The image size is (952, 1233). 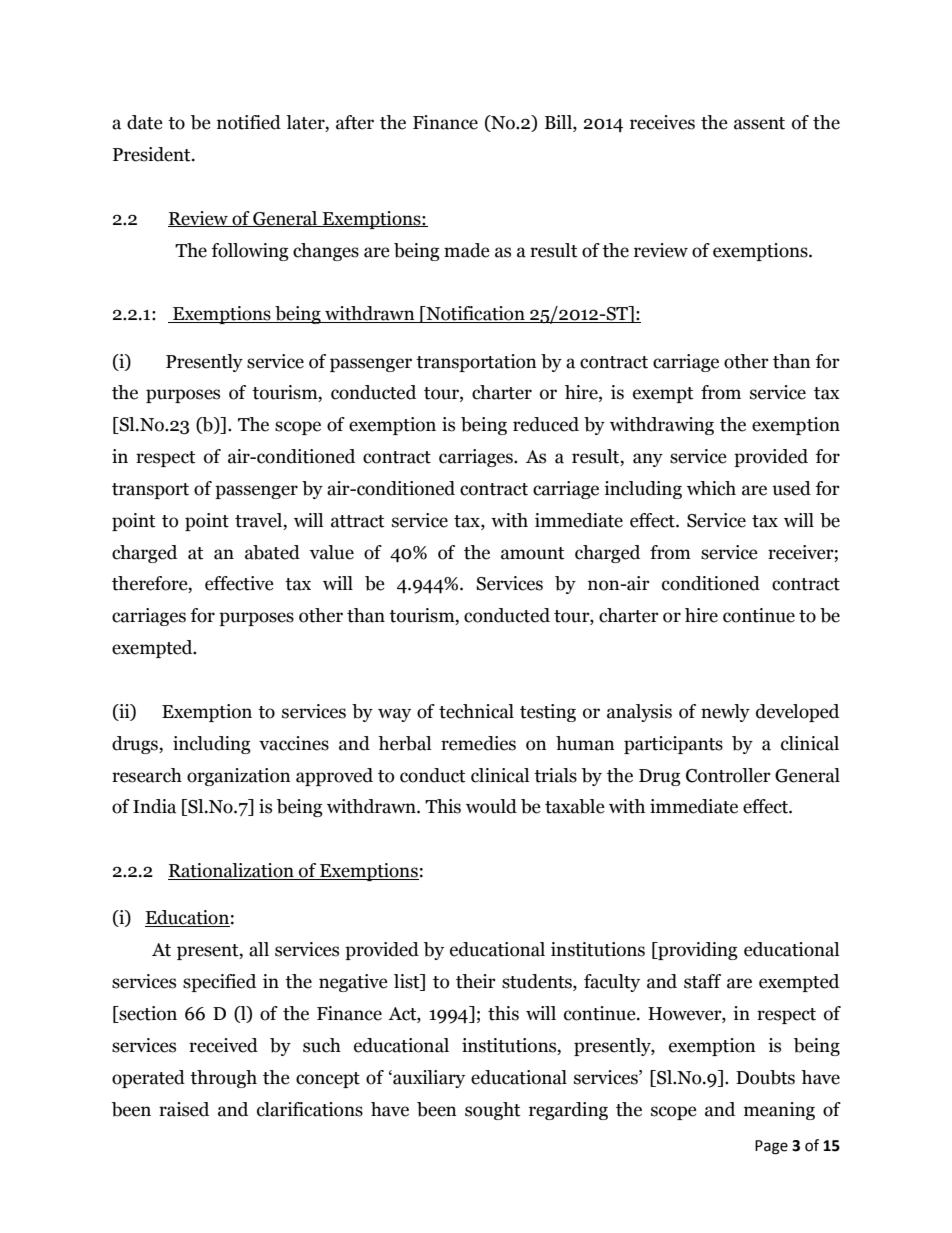 What do you see at coordinates (546, 424) in the screenshot?
I see `reduced` at bounding box center [546, 424].
